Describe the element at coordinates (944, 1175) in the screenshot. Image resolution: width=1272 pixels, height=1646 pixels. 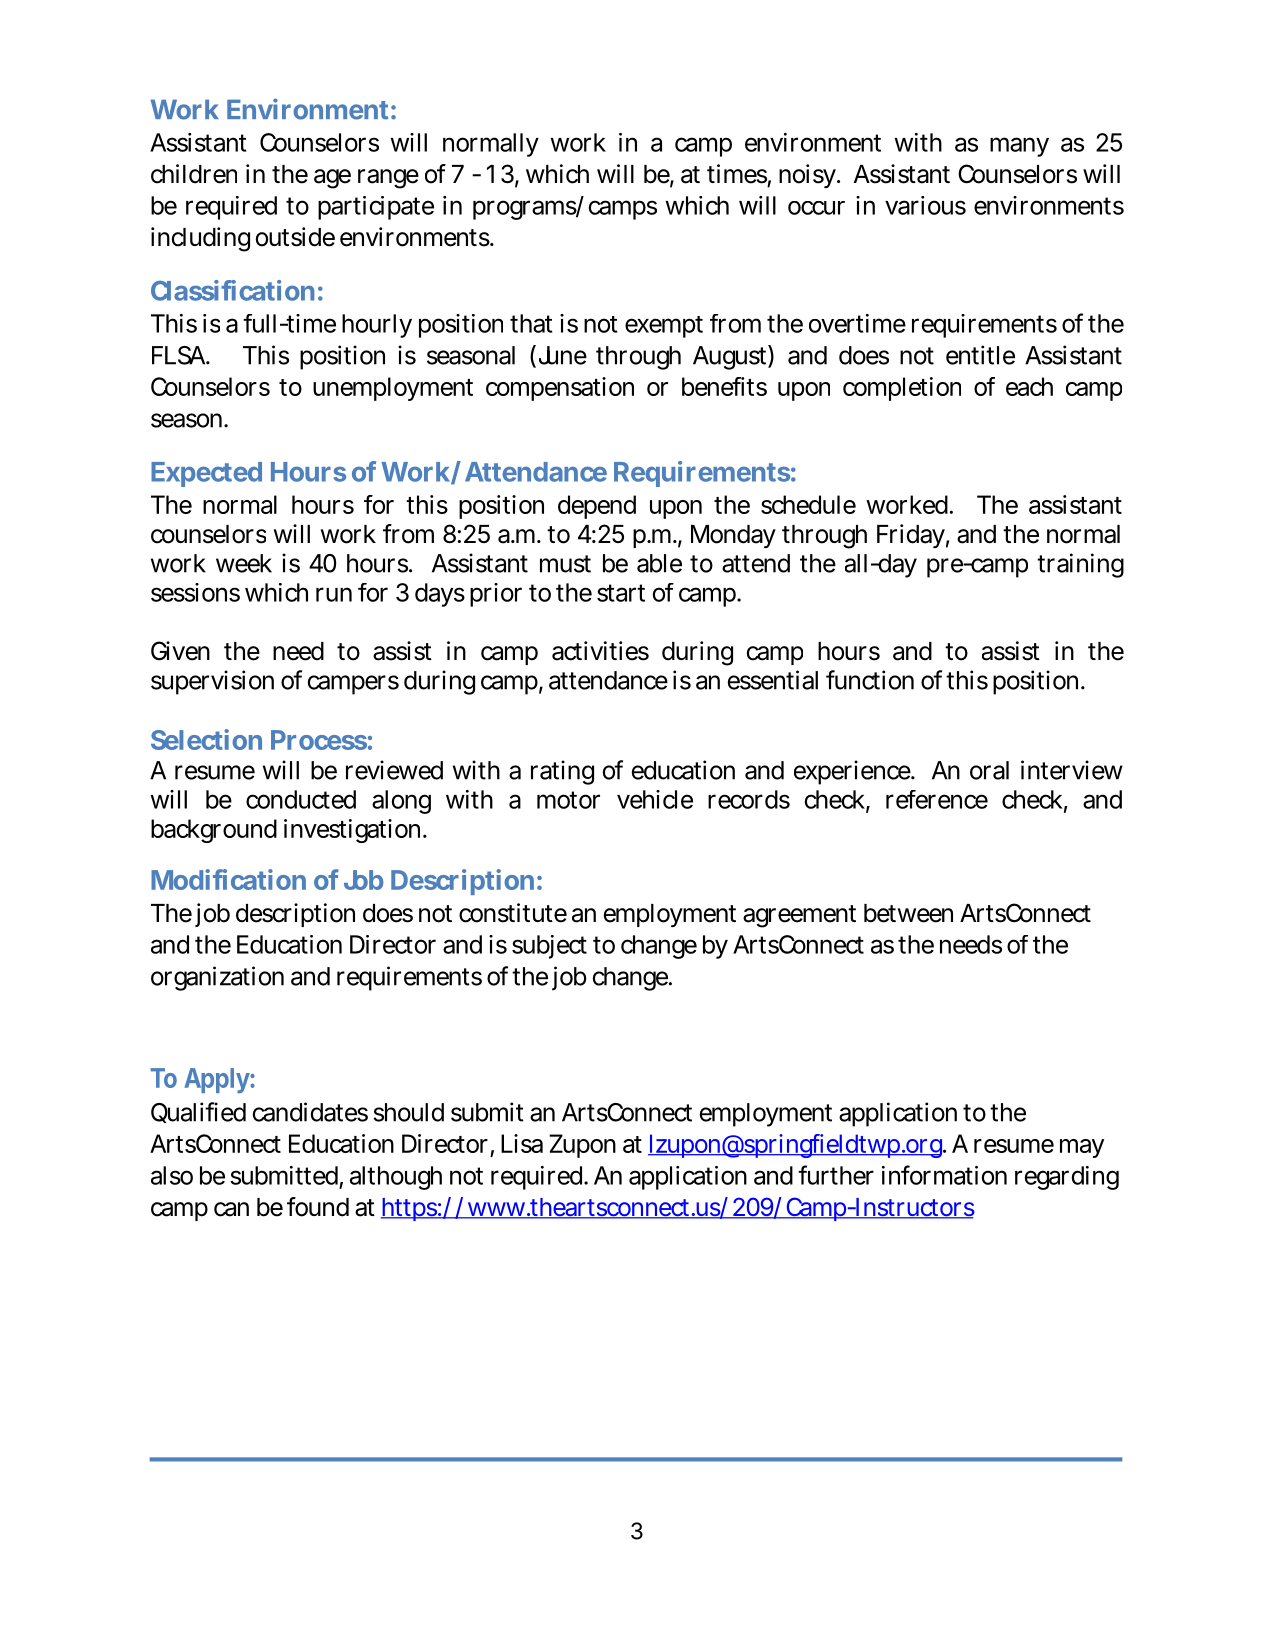
I see `information` at that location.
